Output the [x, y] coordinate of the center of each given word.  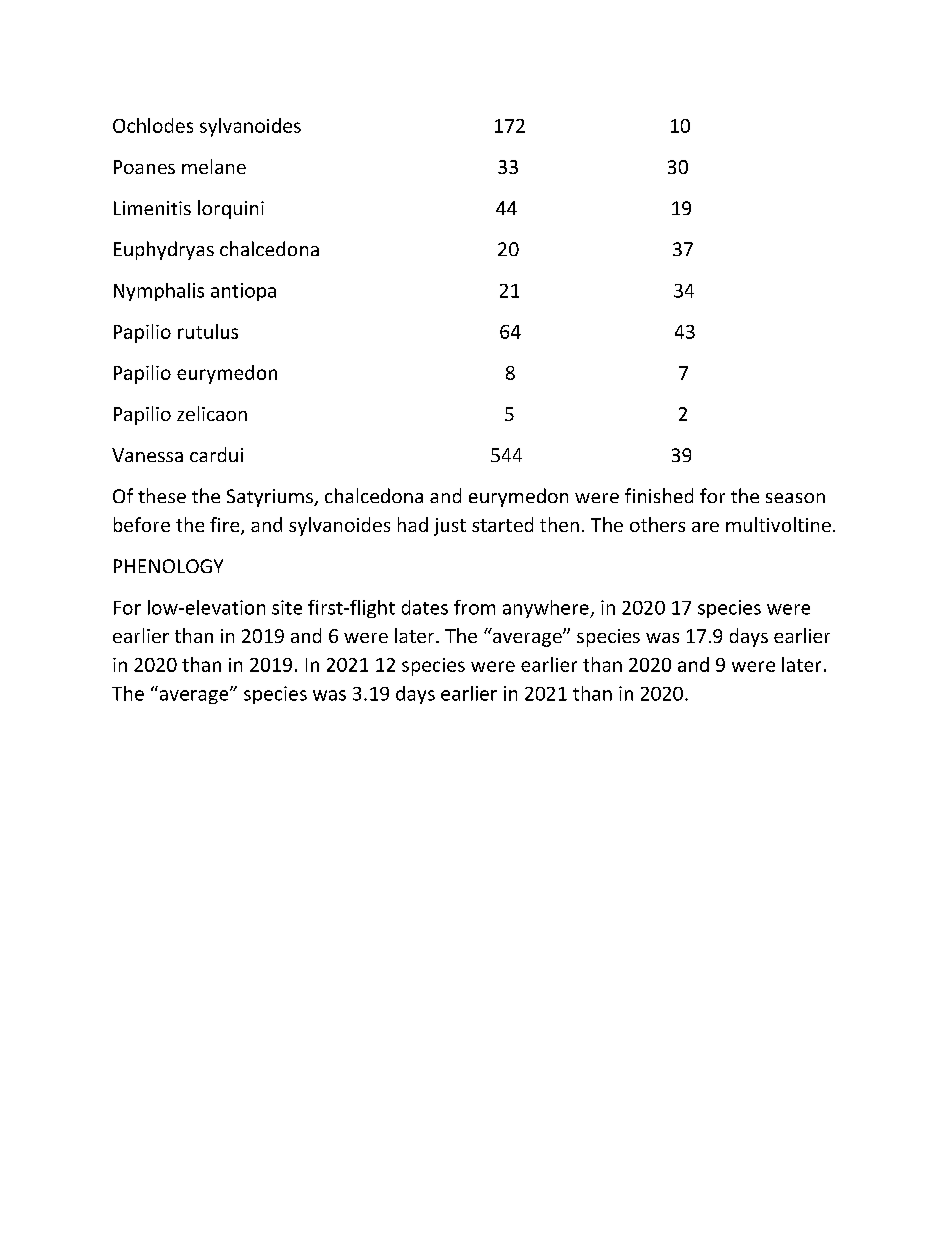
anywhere [547, 609]
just [450, 527]
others [657, 524]
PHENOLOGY [168, 566]
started [502, 524]
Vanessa [147, 455]
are [705, 527]
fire [226, 526]
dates [425, 607]
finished [659, 495]
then [559, 524]
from [474, 607]
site [287, 607]
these [162, 495]
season [795, 498]
